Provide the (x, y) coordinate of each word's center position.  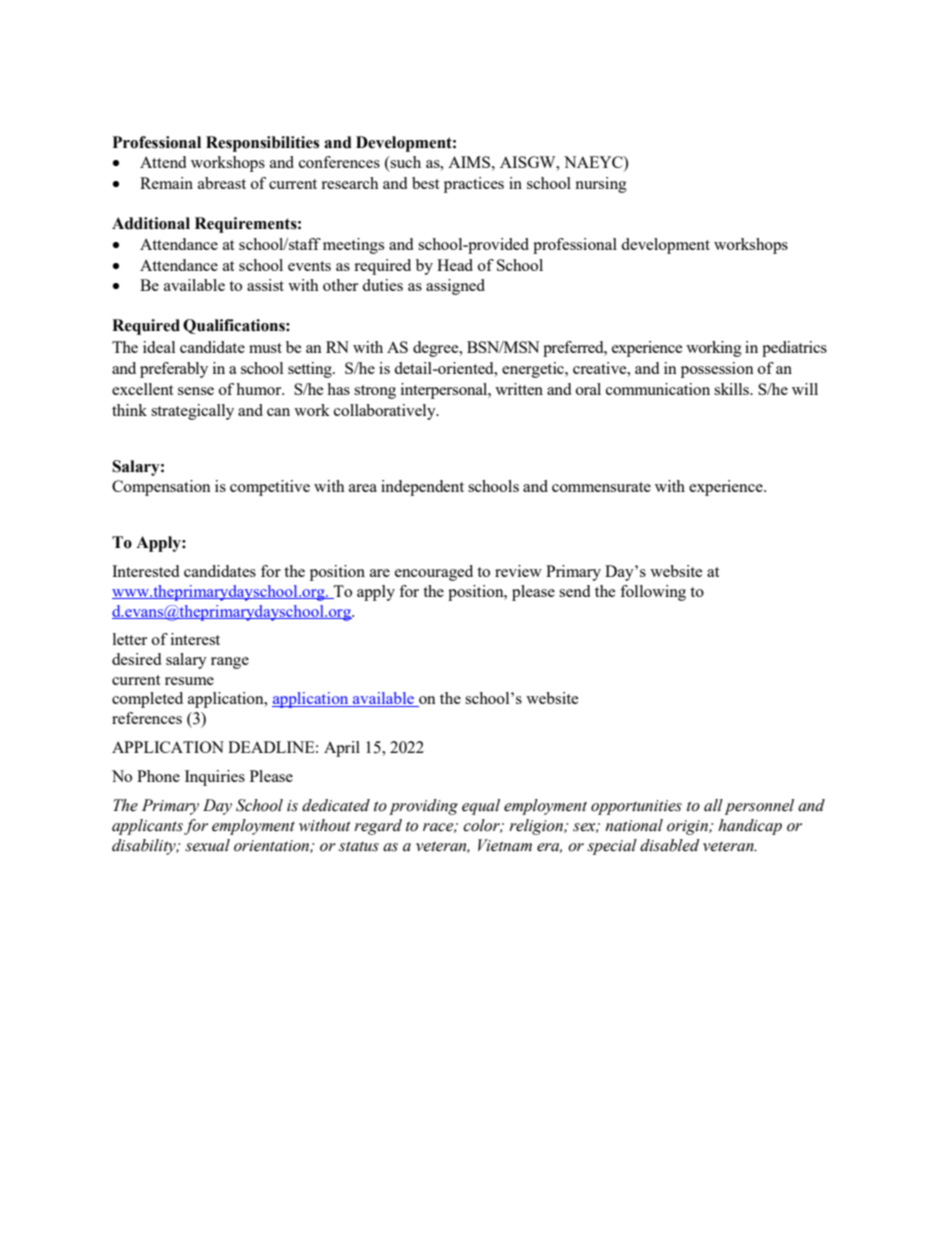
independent (422, 488)
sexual (207, 845)
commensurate (601, 487)
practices (474, 185)
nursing (601, 185)
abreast (222, 183)
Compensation (161, 488)
